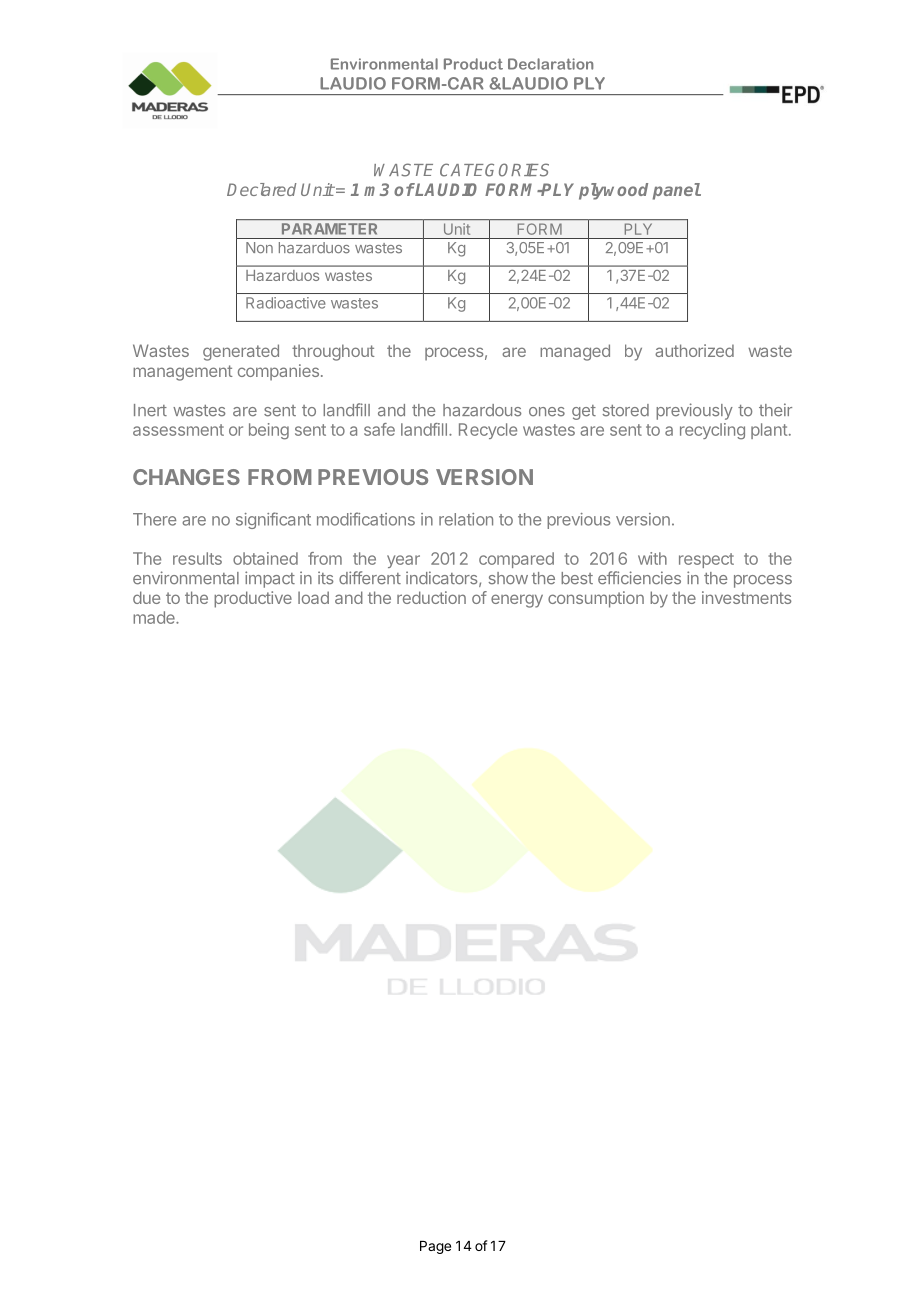 This screenshot has height=1309, width=924. Describe the element at coordinates (261, 189) in the screenshot. I see `Declared` at that location.
